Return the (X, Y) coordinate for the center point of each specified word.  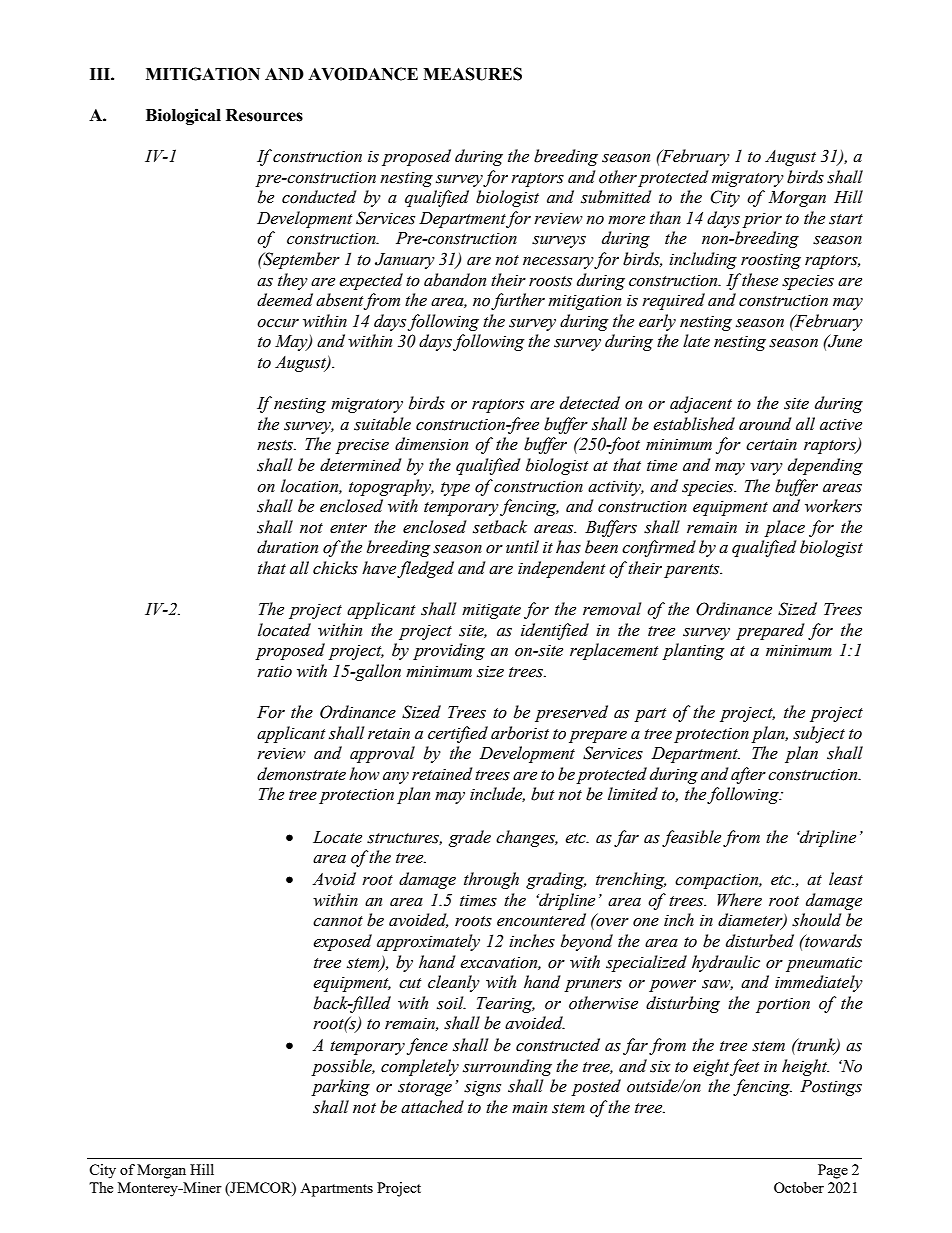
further (518, 301)
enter (348, 528)
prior (762, 220)
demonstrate (301, 774)
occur (278, 323)
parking (340, 1087)
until (522, 547)
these (760, 280)
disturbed (760, 941)
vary (766, 469)
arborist (520, 733)
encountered (541, 920)
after (748, 775)
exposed (342, 942)
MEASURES (472, 74)
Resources (264, 115)
